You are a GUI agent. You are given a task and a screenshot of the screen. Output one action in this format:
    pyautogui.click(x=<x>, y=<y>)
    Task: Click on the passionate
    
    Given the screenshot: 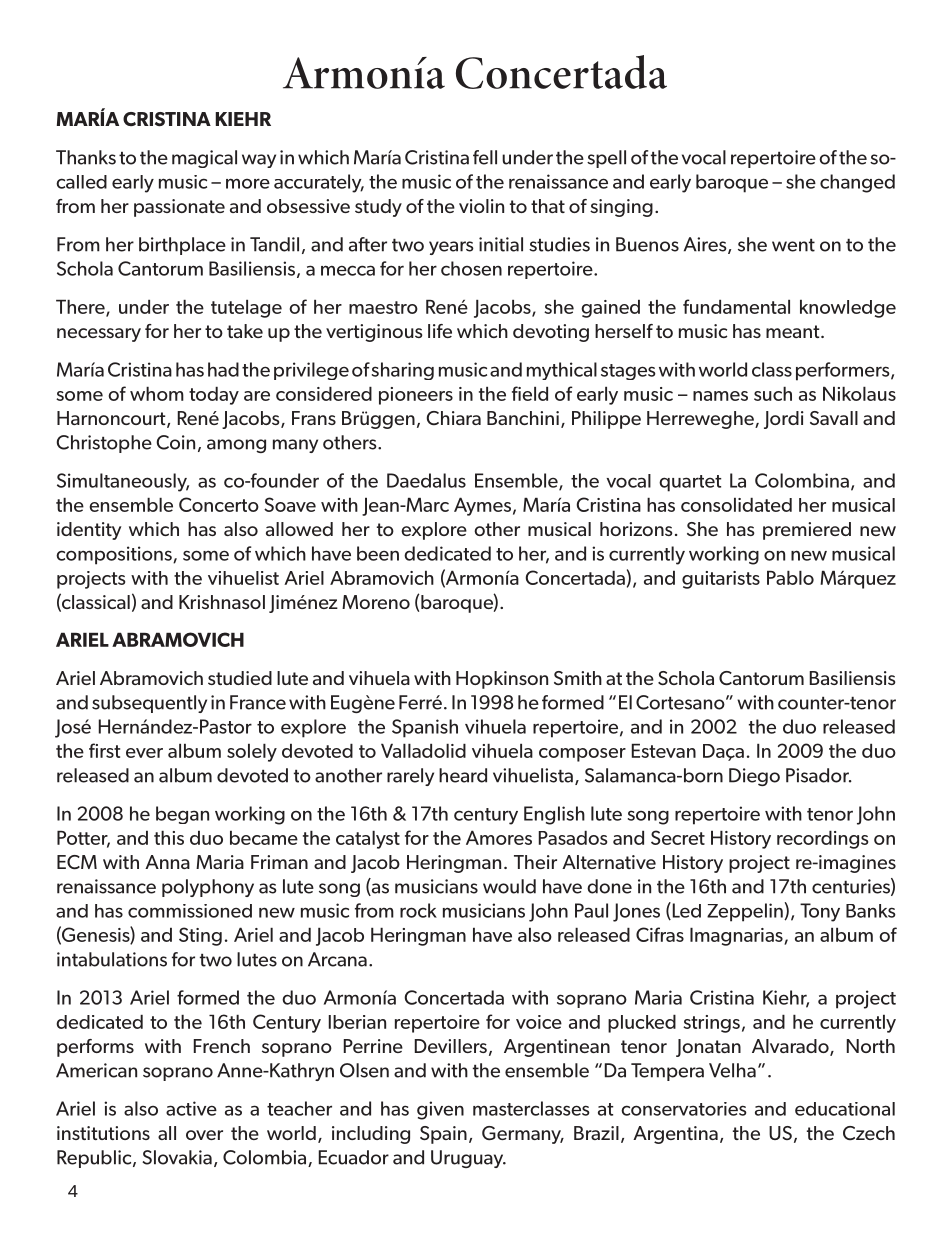 What is the action you would take?
    pyautogui.click(x=179, y=208)
